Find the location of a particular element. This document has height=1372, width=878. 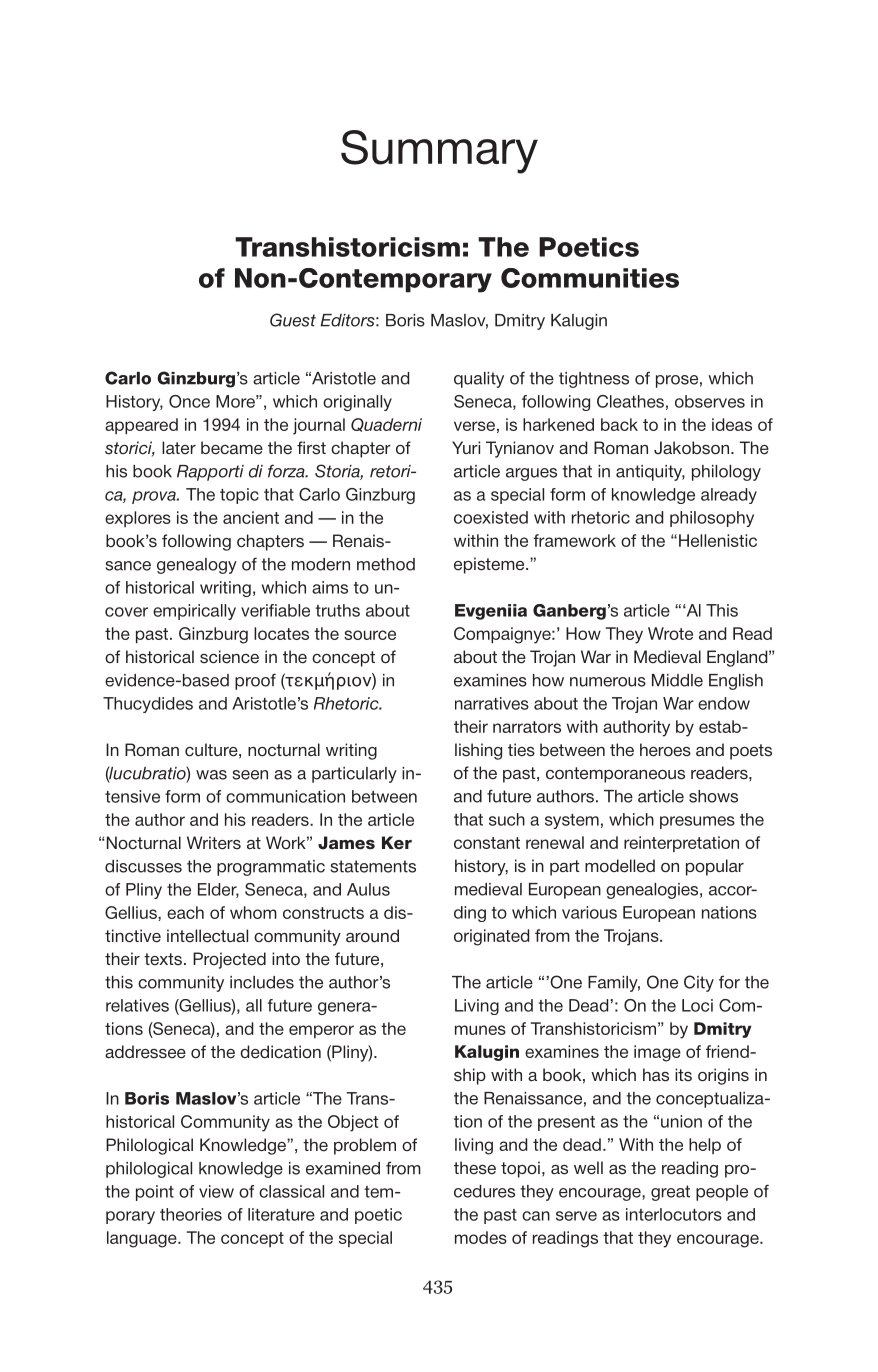

view is located at coordinates (216, 1191).
